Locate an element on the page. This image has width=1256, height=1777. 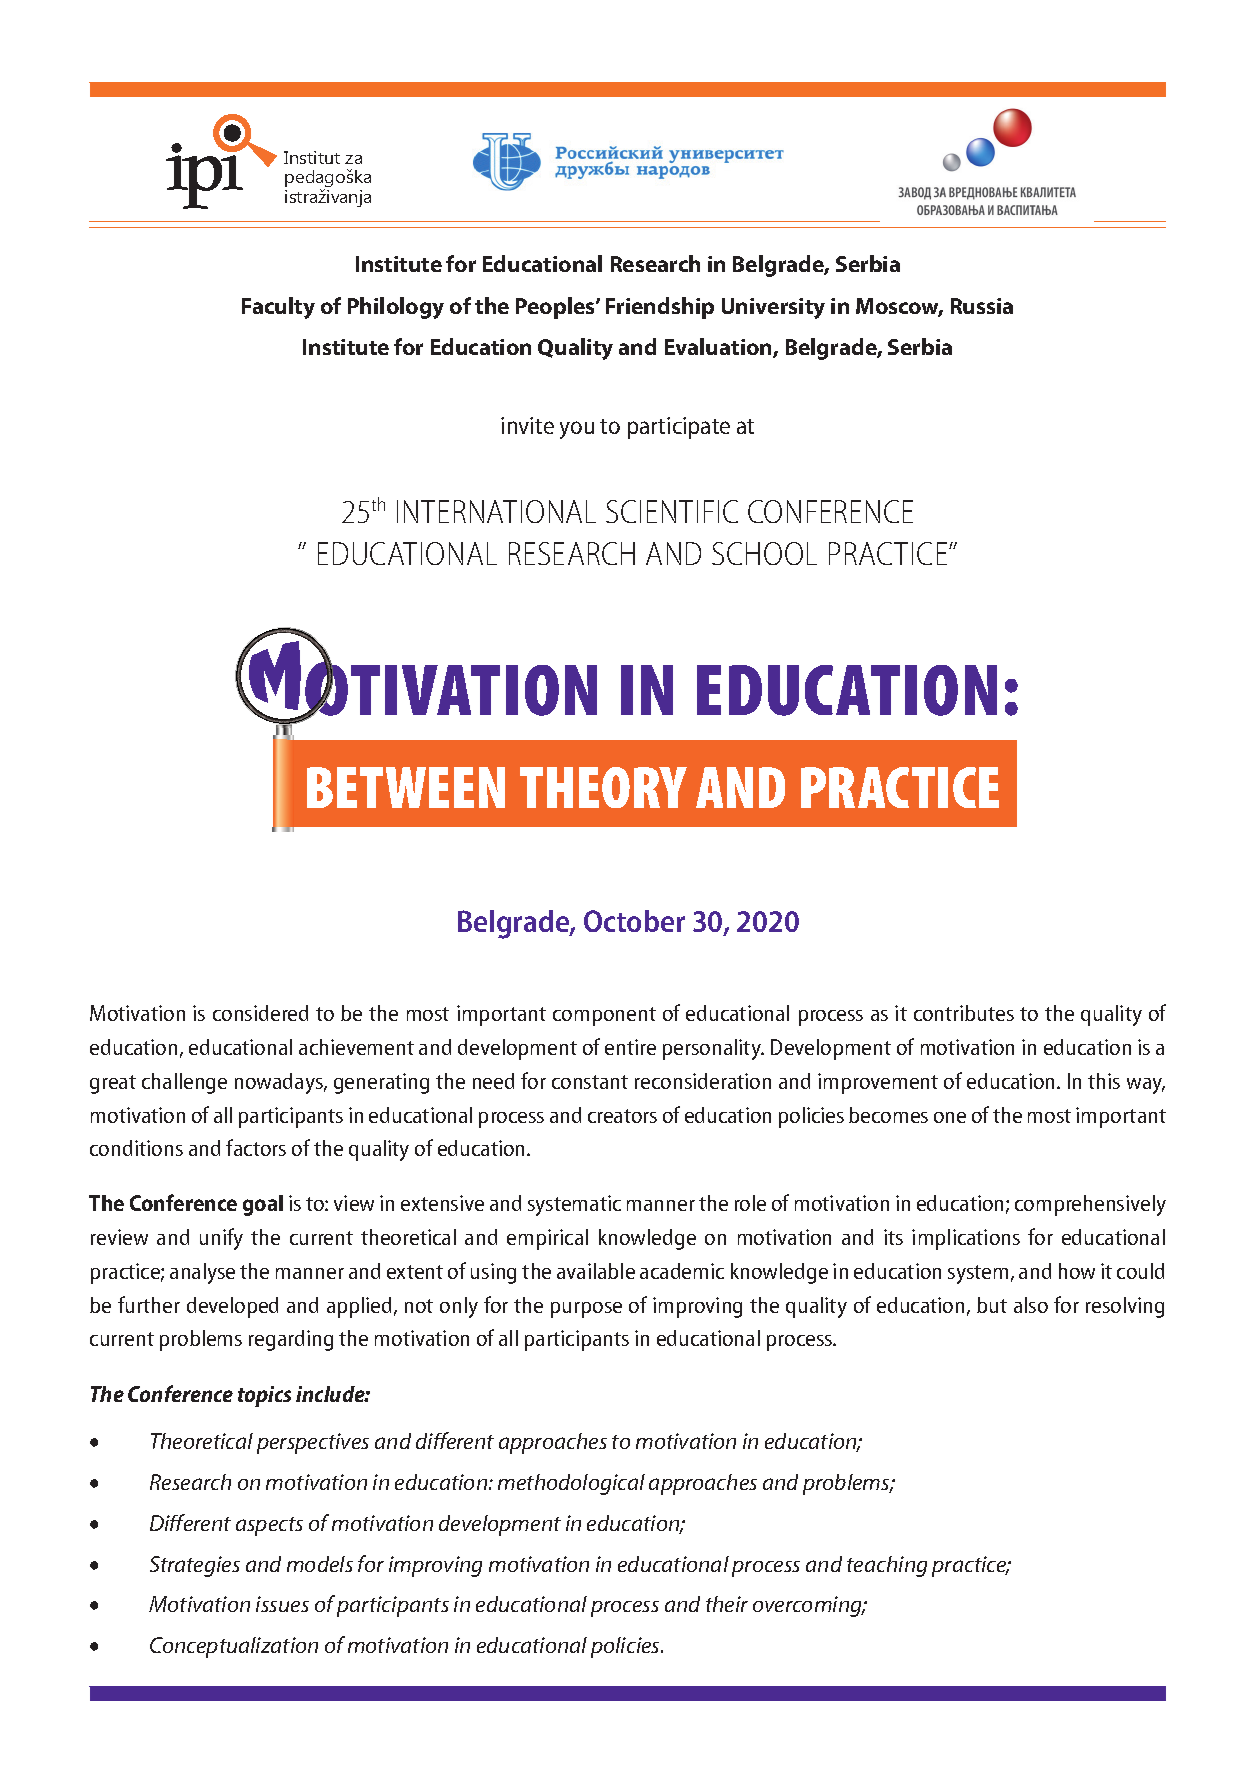
issues is located at coordinates (282, 1604).
